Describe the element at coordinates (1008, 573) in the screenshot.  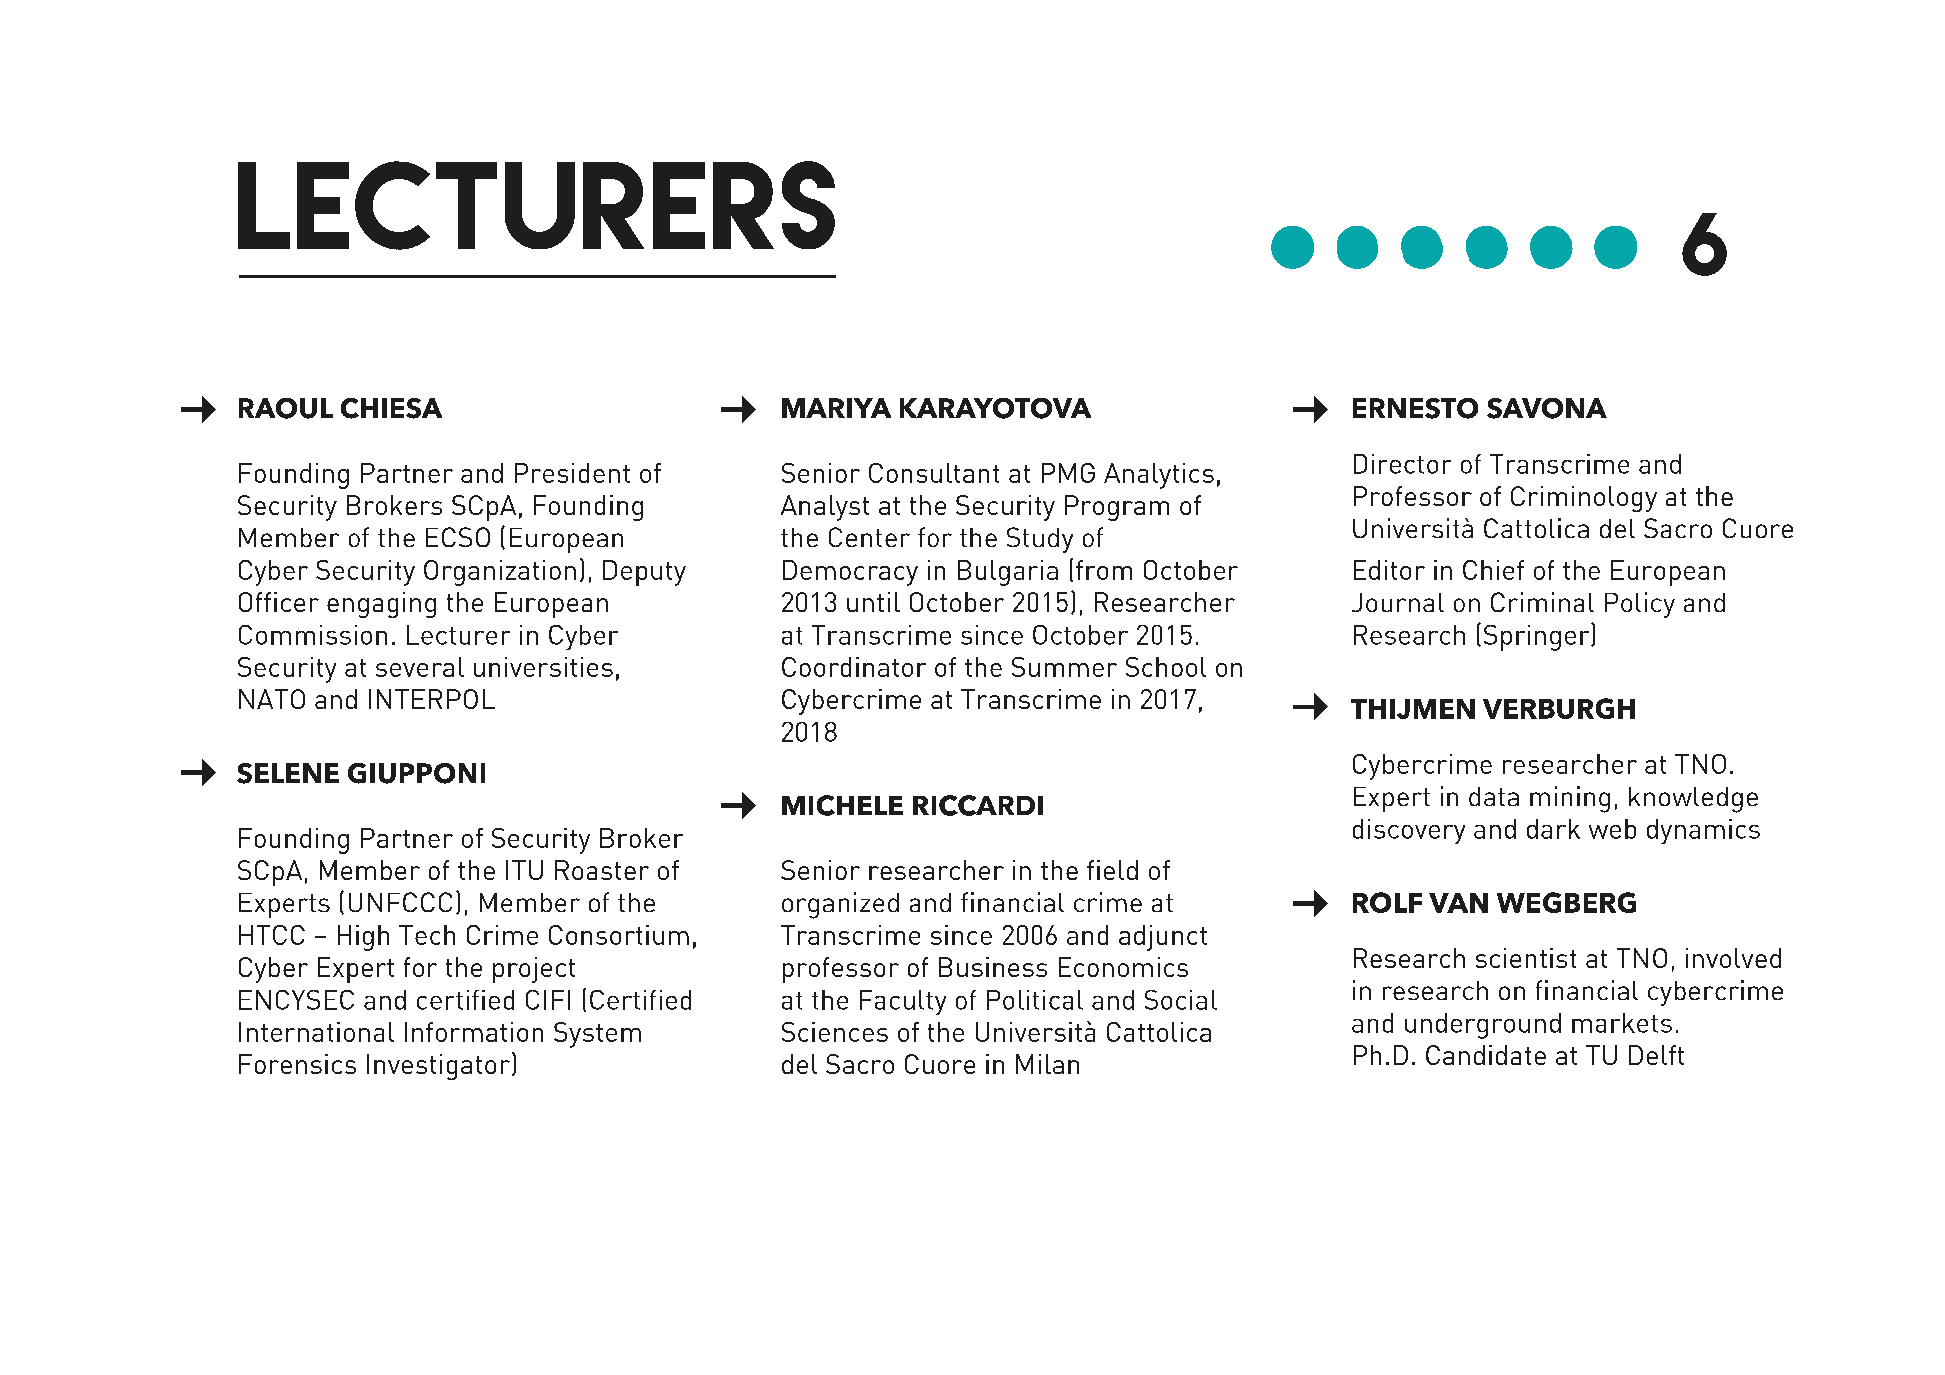
I see `Bulgaria` at that location.
